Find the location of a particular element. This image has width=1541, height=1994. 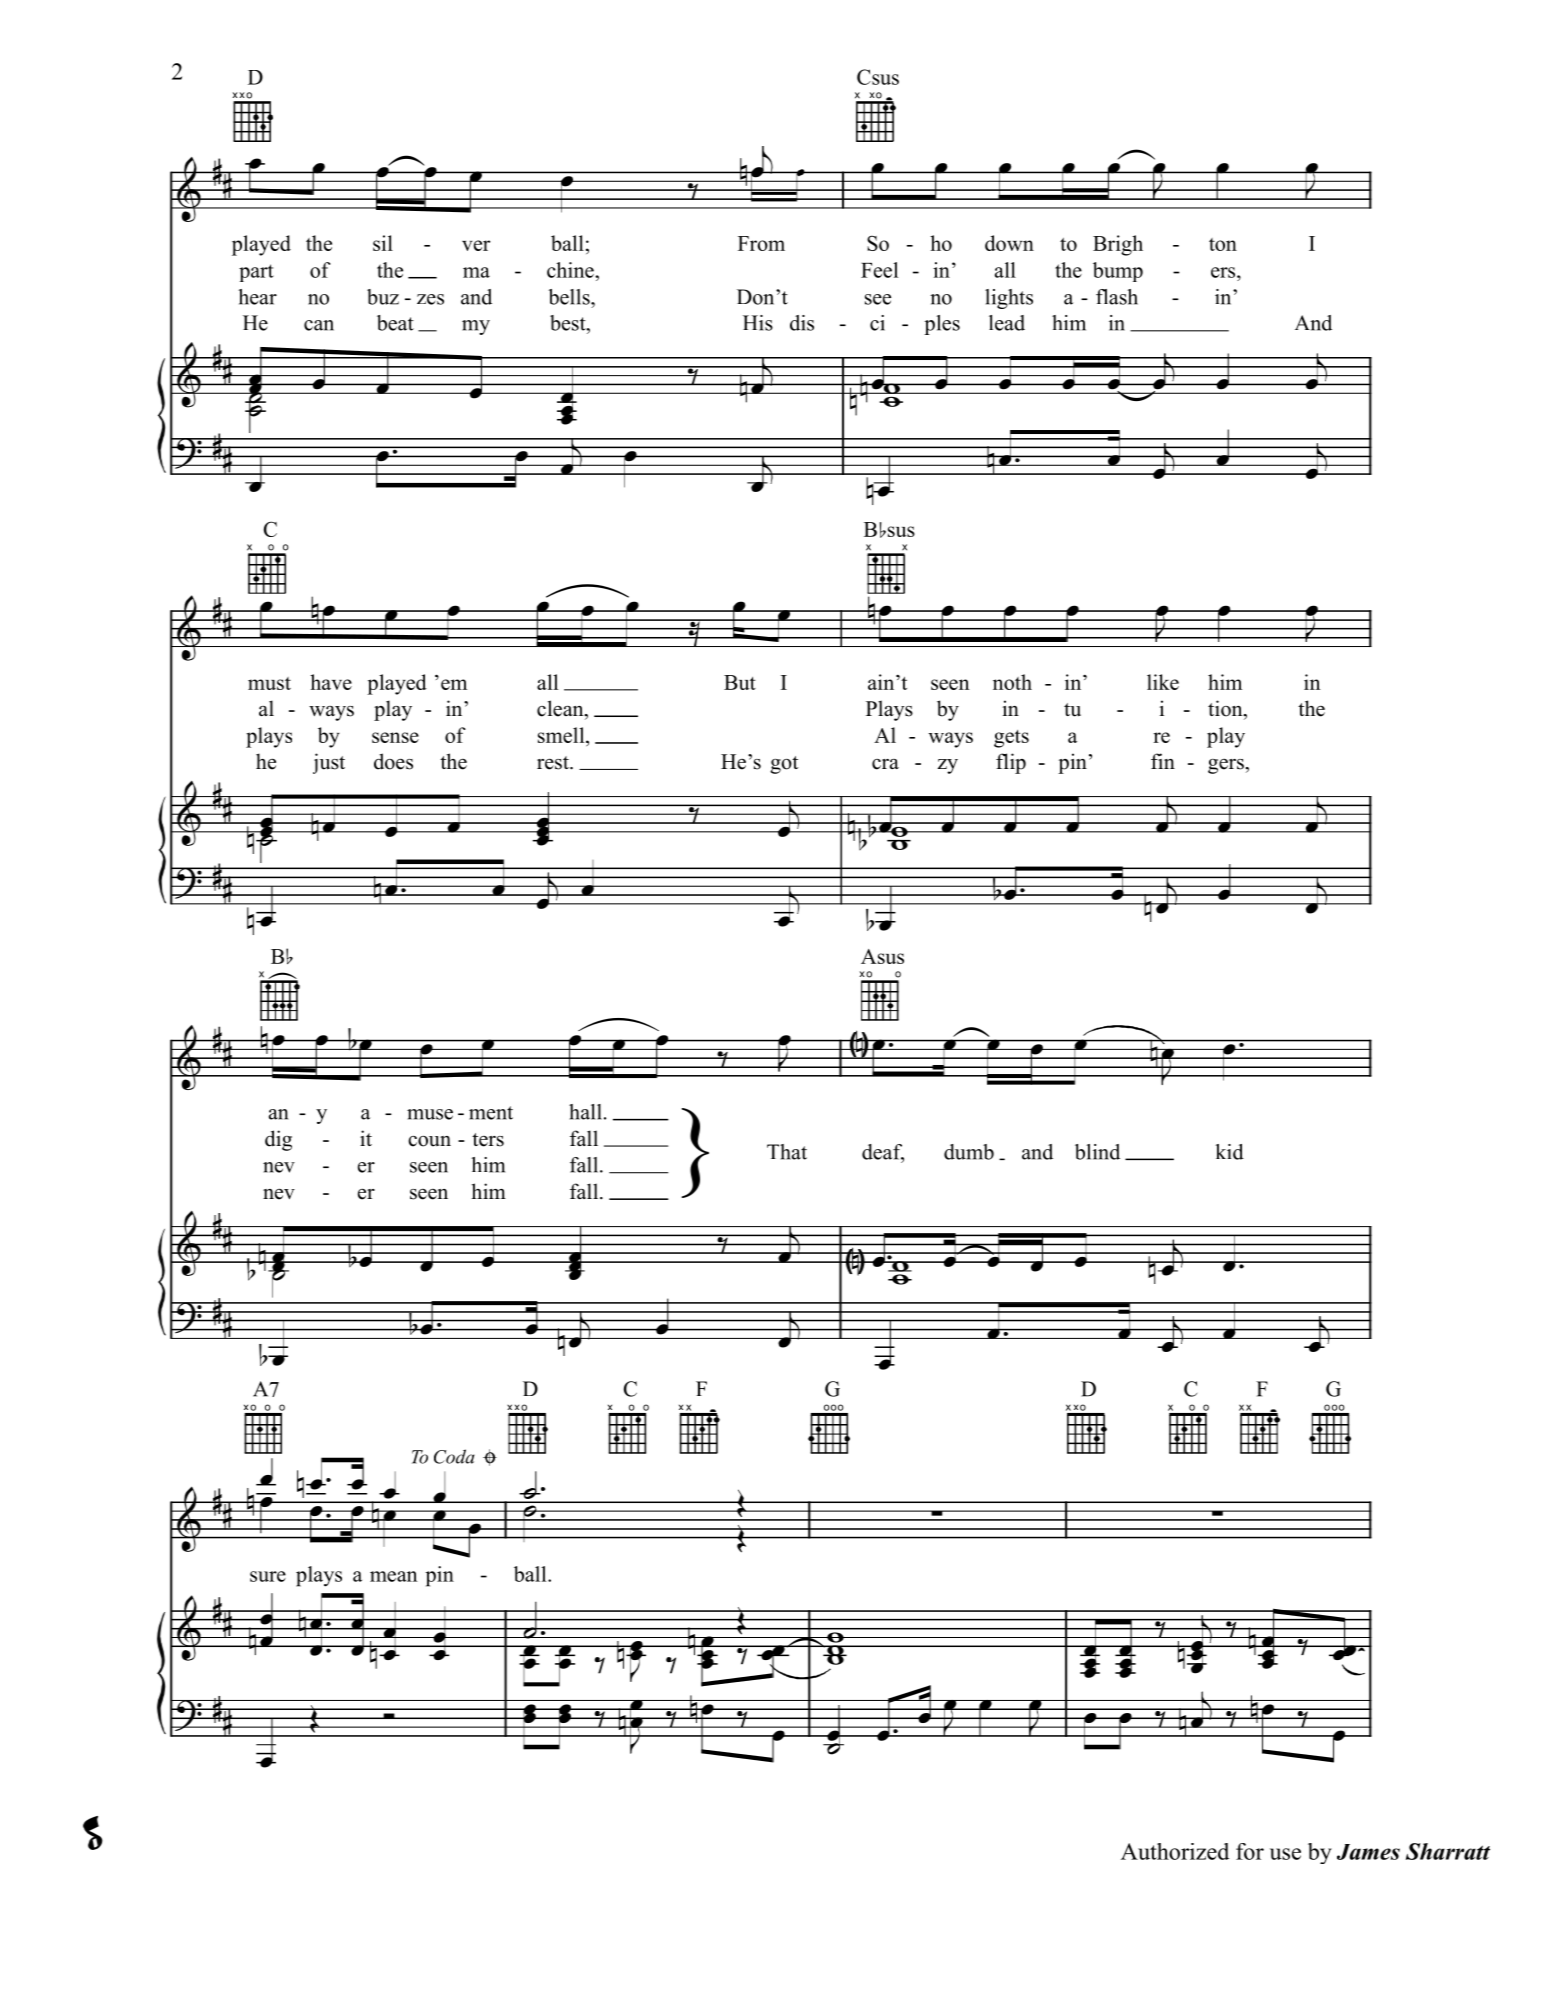

muse is located at coordinates (430, 1114).
